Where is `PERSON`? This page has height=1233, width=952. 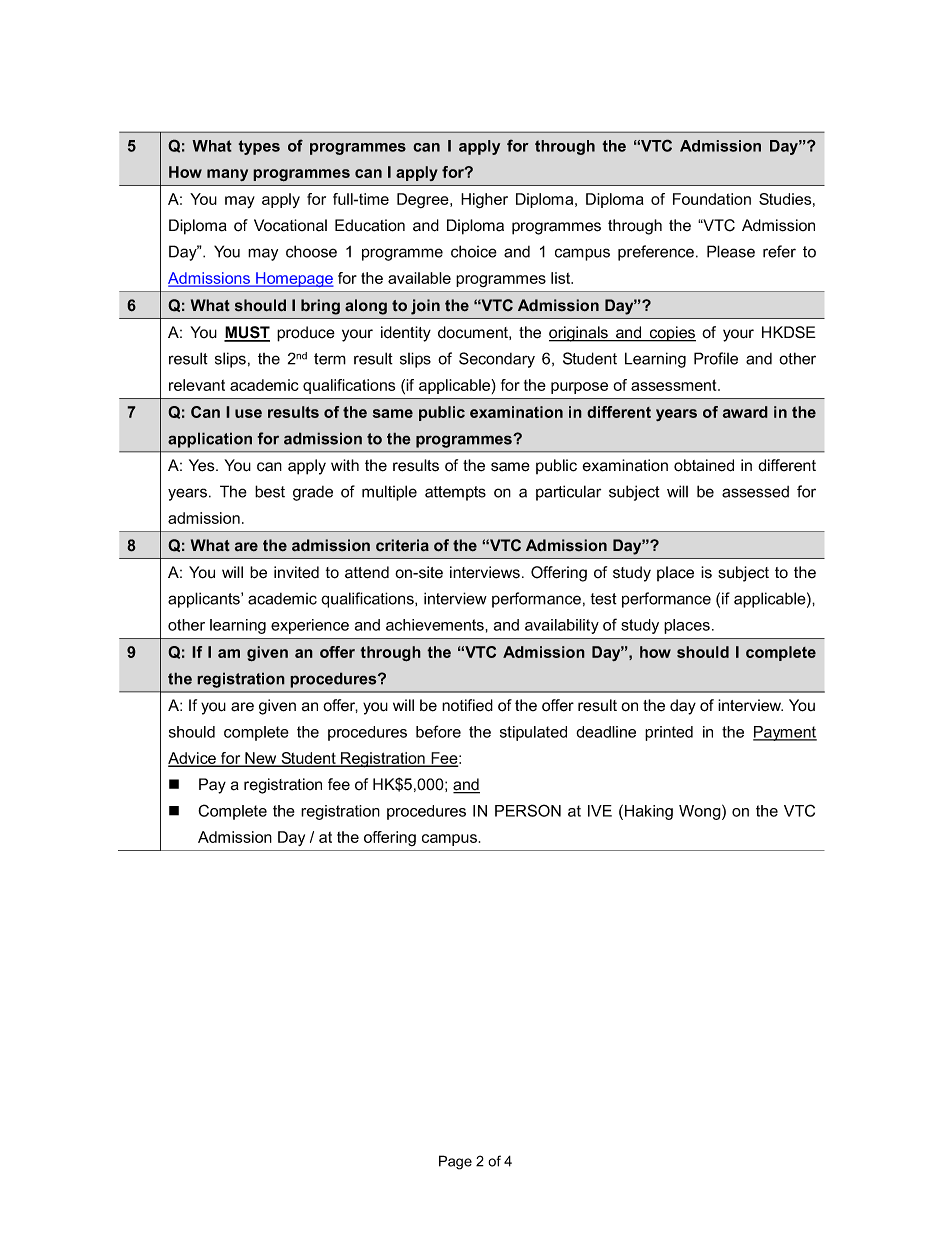 PERSON is located at coordinates (528, 810).
